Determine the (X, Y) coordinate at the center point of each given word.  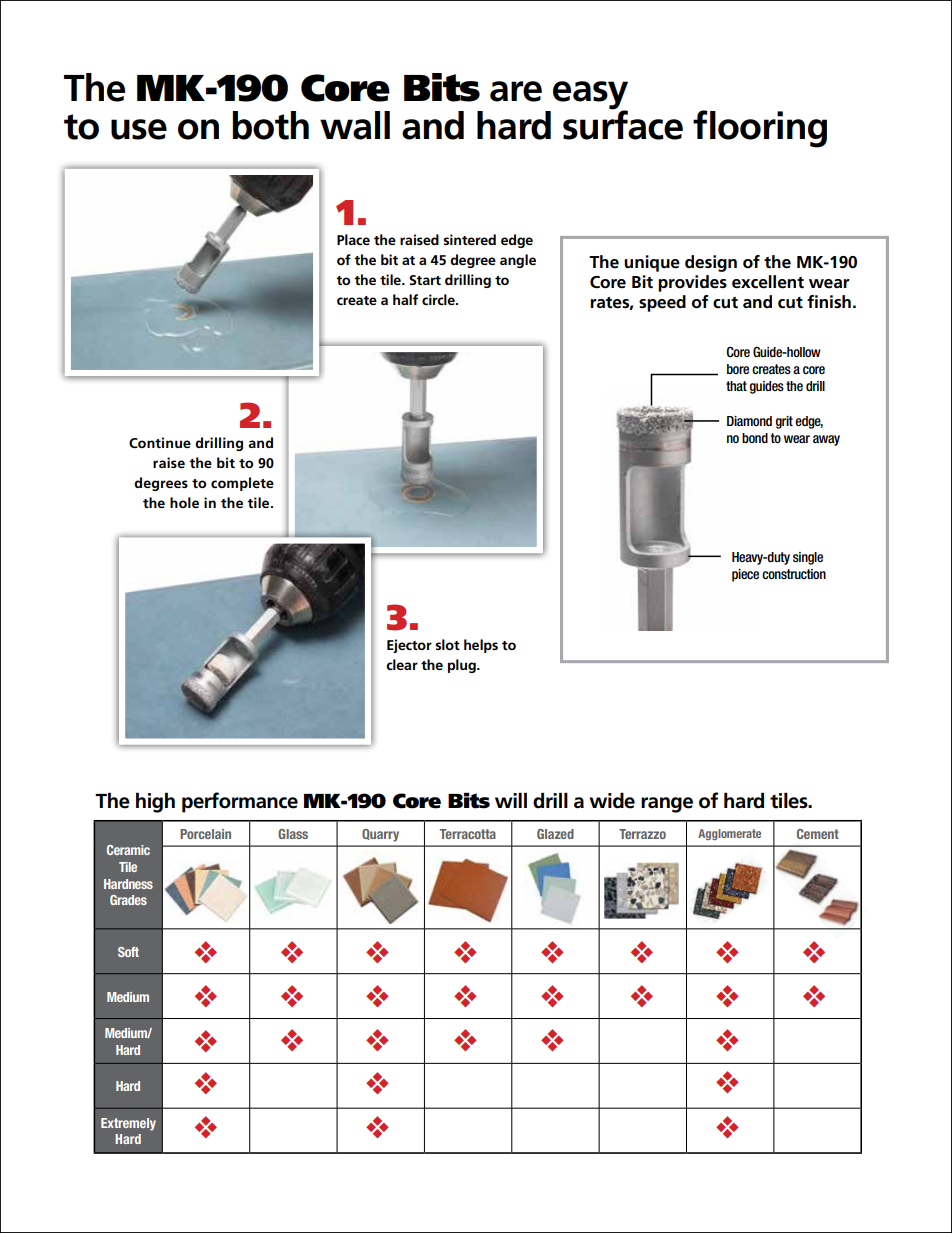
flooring (760, 129)
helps (481, 646)
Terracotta (468, 834)
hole (184, 502)
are (516, 91)
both (270, 125)
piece (745, 575)
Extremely (128, 1124)
